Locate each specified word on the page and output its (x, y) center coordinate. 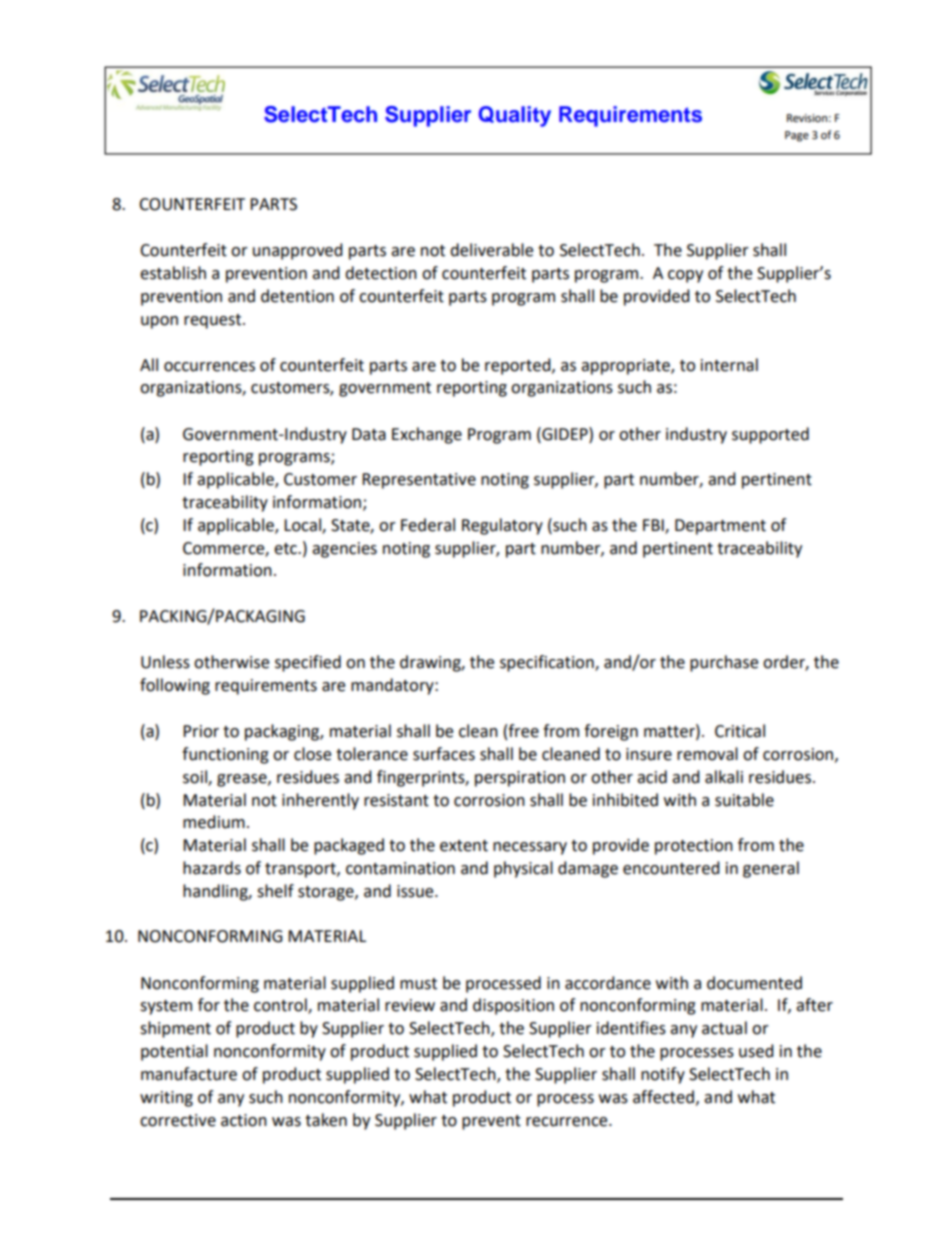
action (244, 1120)
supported (770, 435)
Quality (515, 116)
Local (303, 525)
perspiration (520, 779)
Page (797, 136)
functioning (225, 755)
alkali (724, 777)
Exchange (427, 435)
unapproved (298, 251)
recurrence (568, 1122)
